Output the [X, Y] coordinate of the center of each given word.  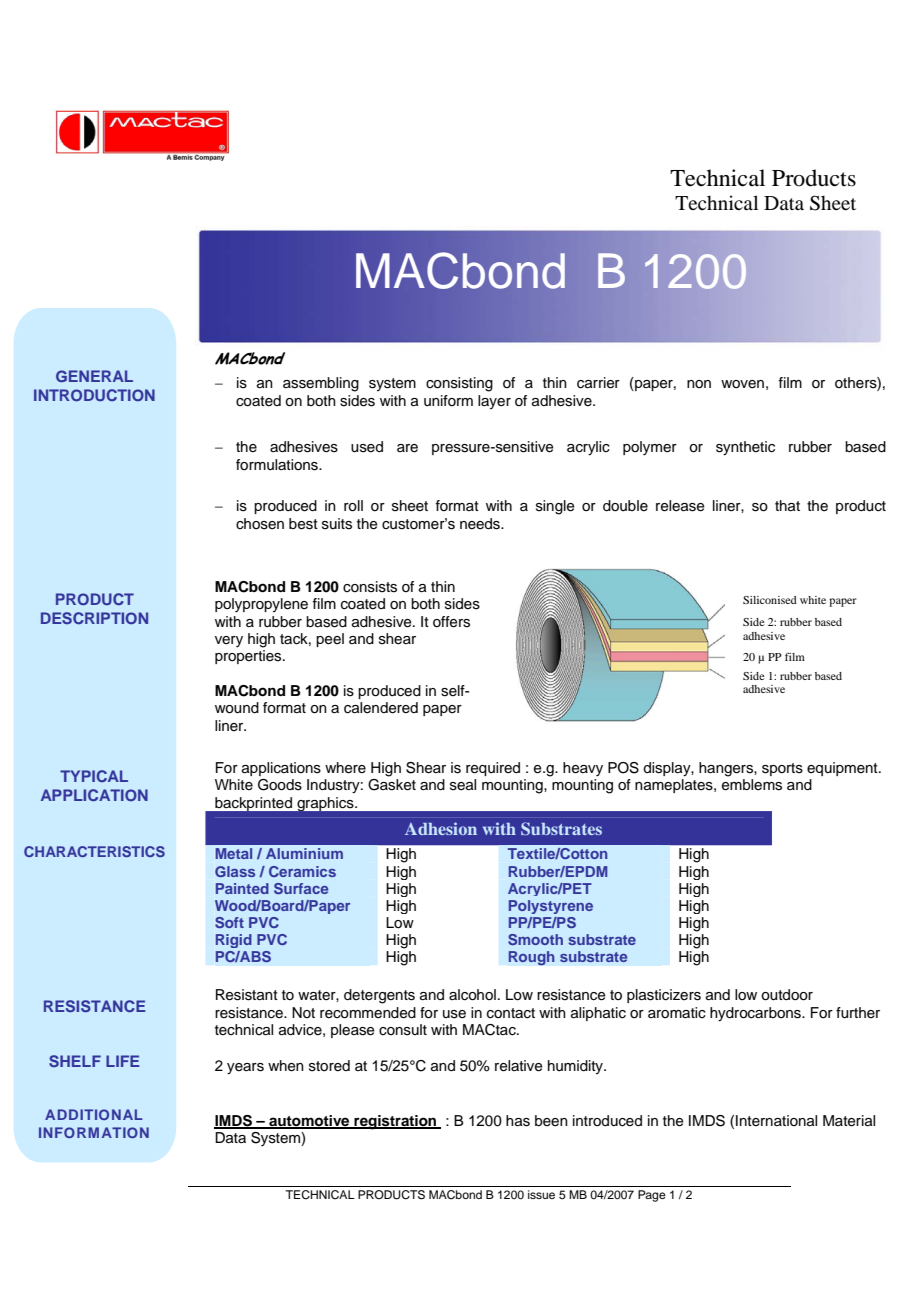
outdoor [787, 995]
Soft [229, 922]
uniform [448, 401]
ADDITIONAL [93, 1114]
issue [541, 1194]
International [776, 1121]
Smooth [535, 939]
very [229, 641]
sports [782, 769]
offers [451, 622]
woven [742, 384]
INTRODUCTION [94, 395]
